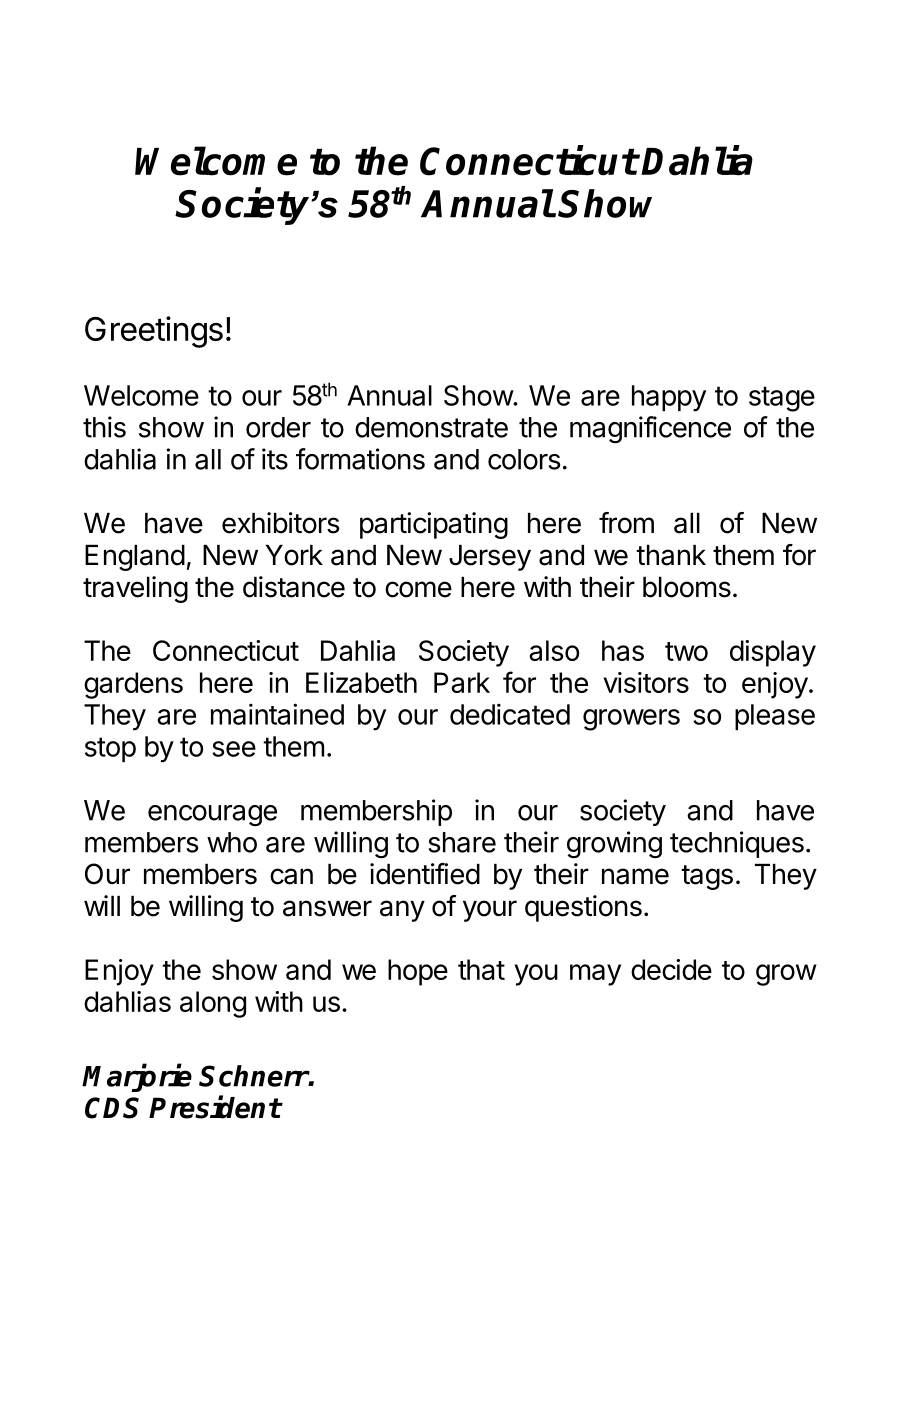 The image size is (915, 1415). What do you see at coordinates (462, 842) in the page?
I see `share` at bounding box center [462, 842].
